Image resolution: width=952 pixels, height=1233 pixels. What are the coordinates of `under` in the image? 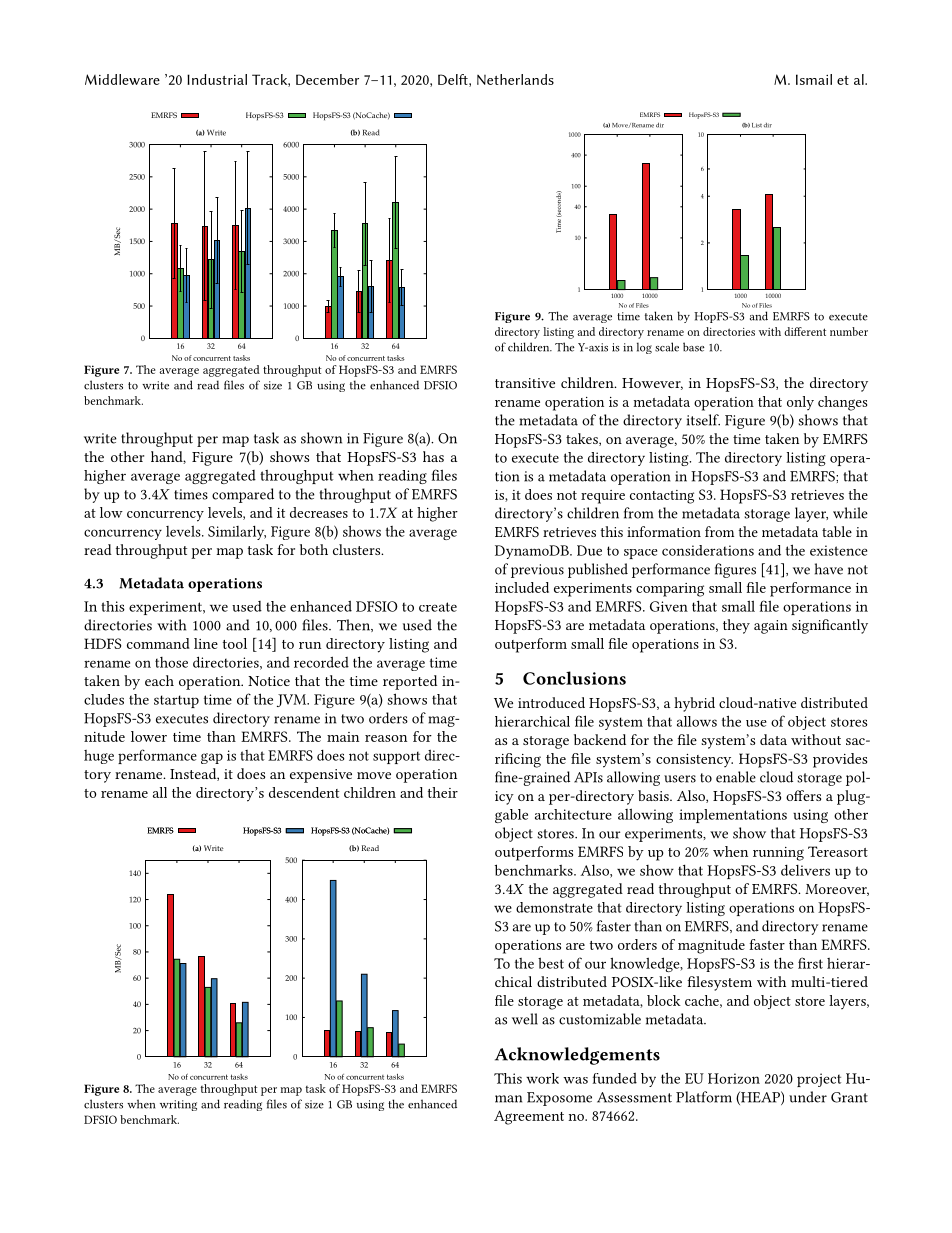 It's located at (808, 1097).
